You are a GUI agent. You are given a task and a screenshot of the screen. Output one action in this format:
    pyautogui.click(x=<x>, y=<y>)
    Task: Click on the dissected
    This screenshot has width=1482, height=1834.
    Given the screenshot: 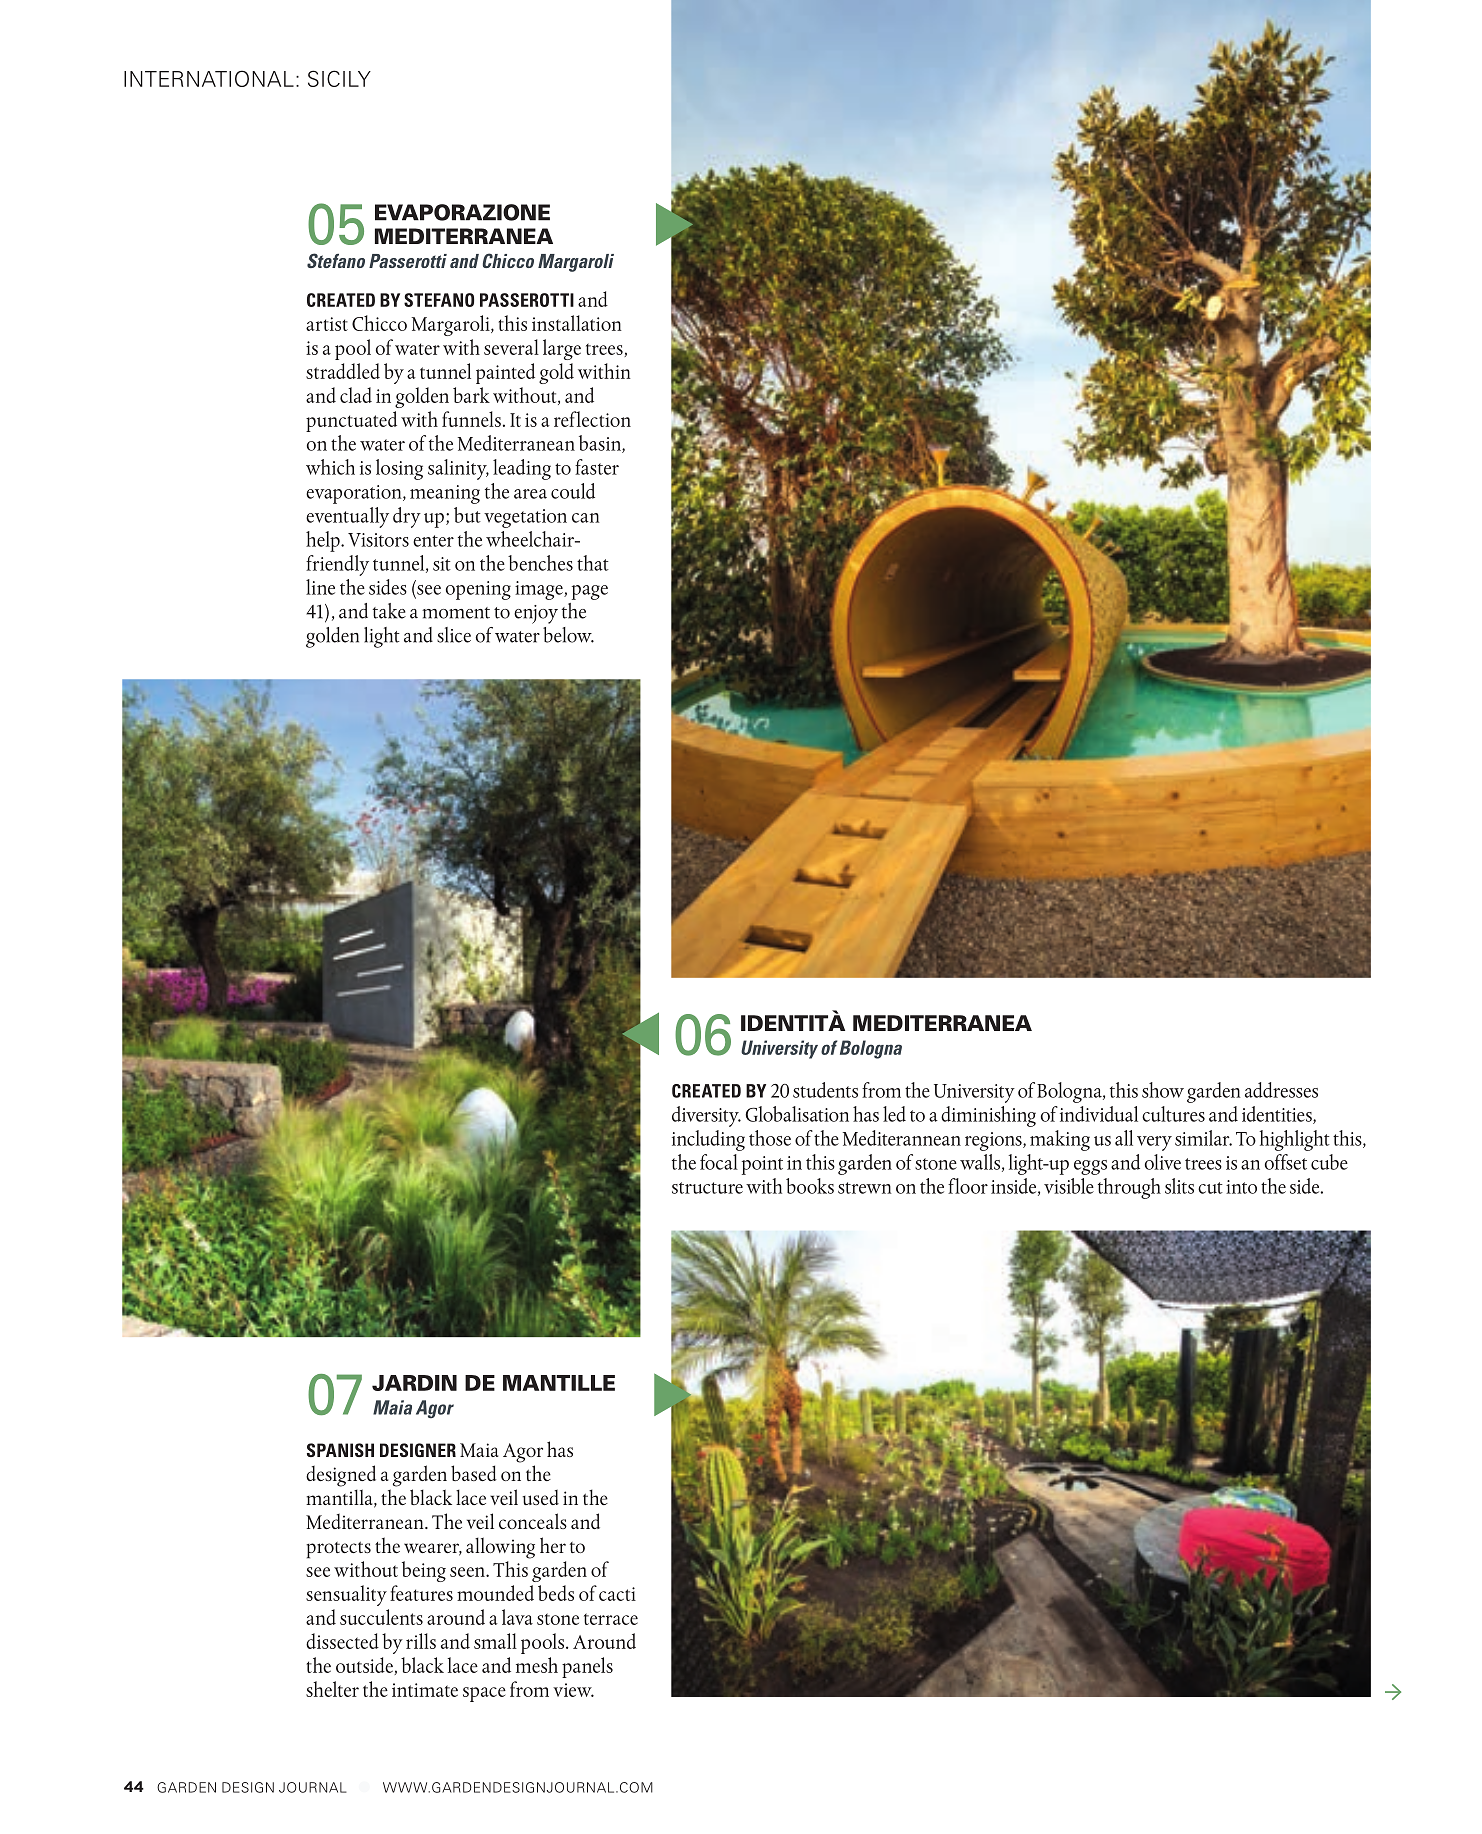 What is the action you would take?
    pyautogui.click(x=342, y=1641)
